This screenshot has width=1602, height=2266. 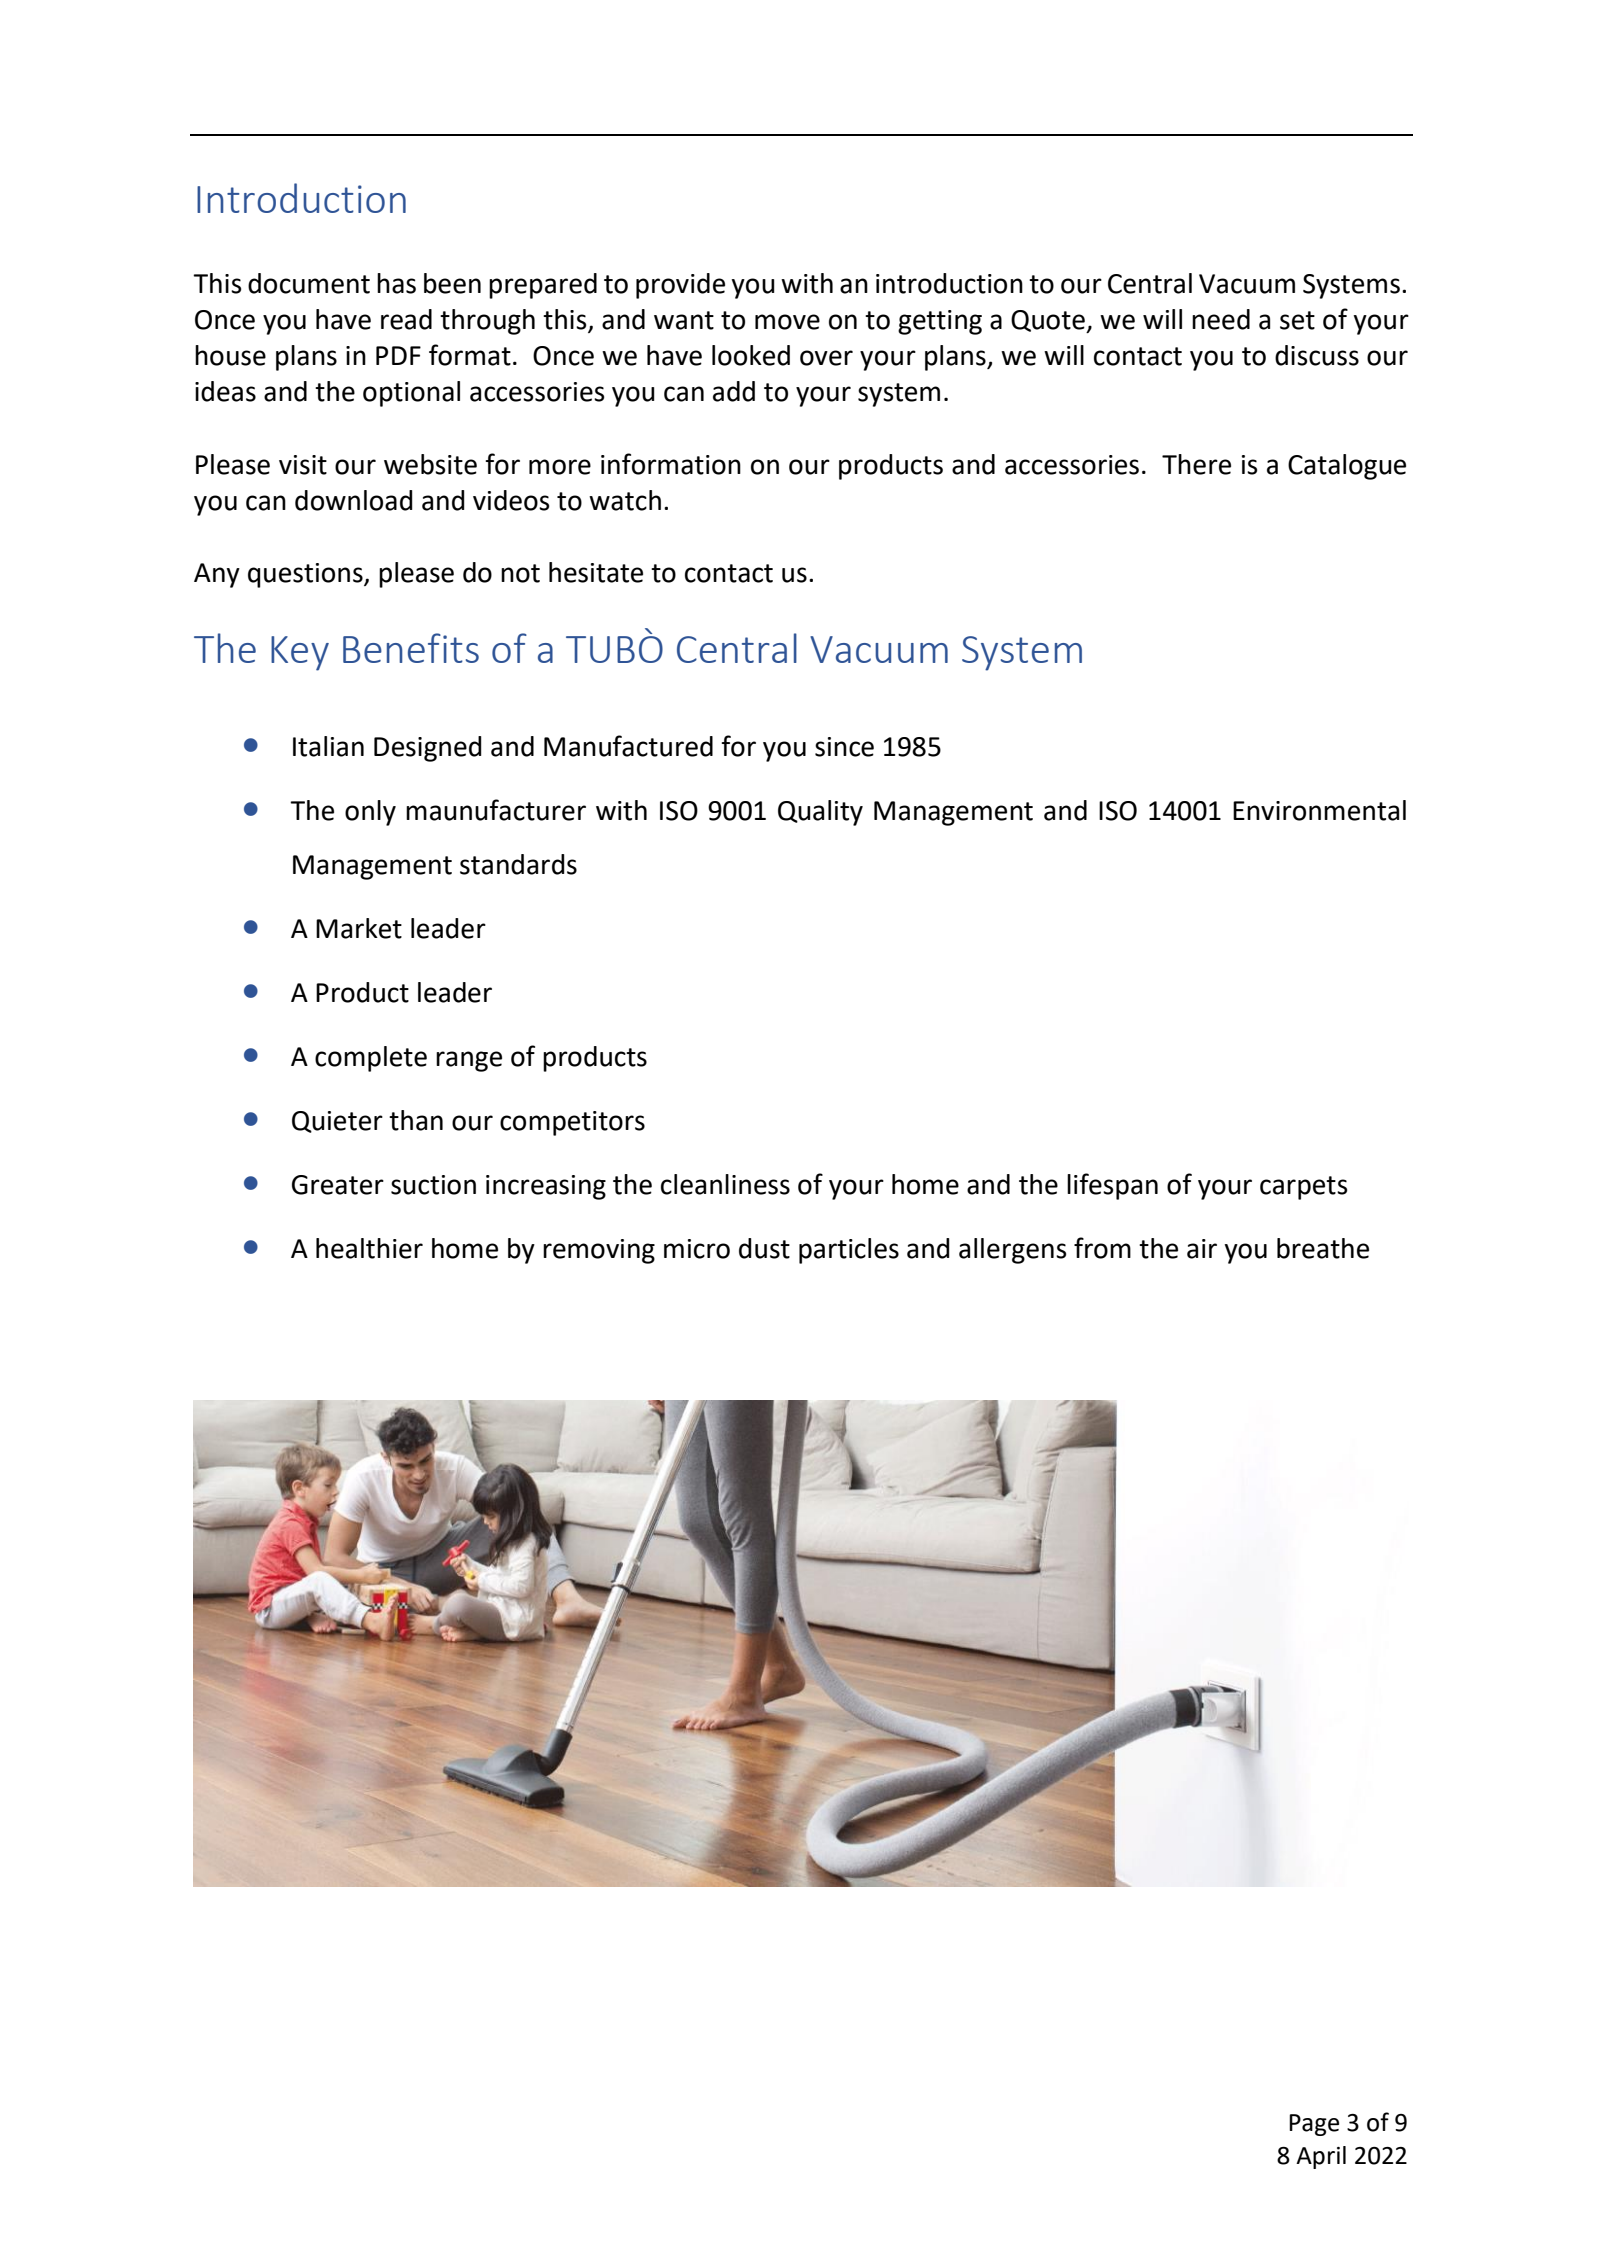 I want to click on healthier, so click(x=369, y=1248).
